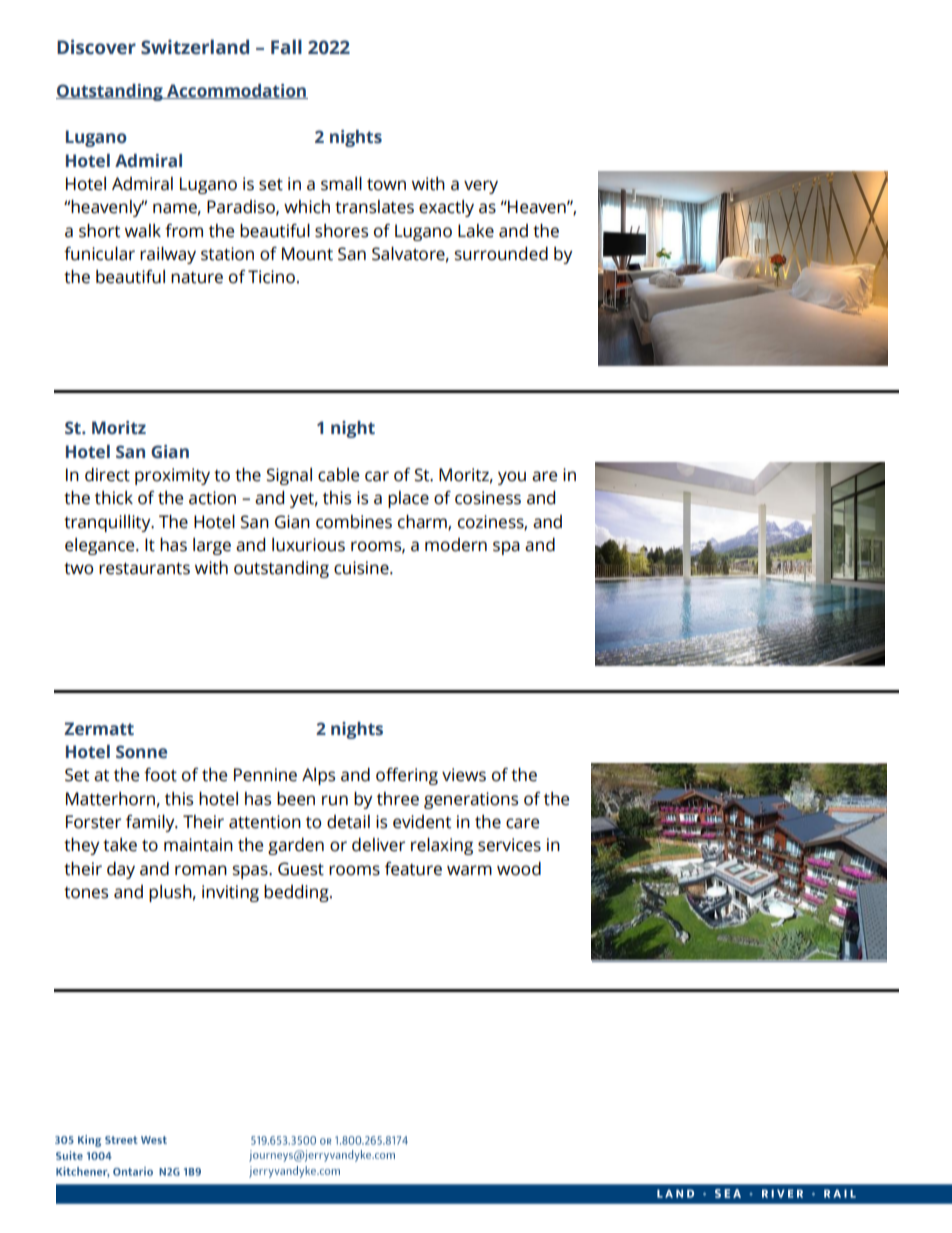 The height and width of the document is (1233, 952). Describe the element at coordinates (197, 278) in the document. I see `nature` at that location.
